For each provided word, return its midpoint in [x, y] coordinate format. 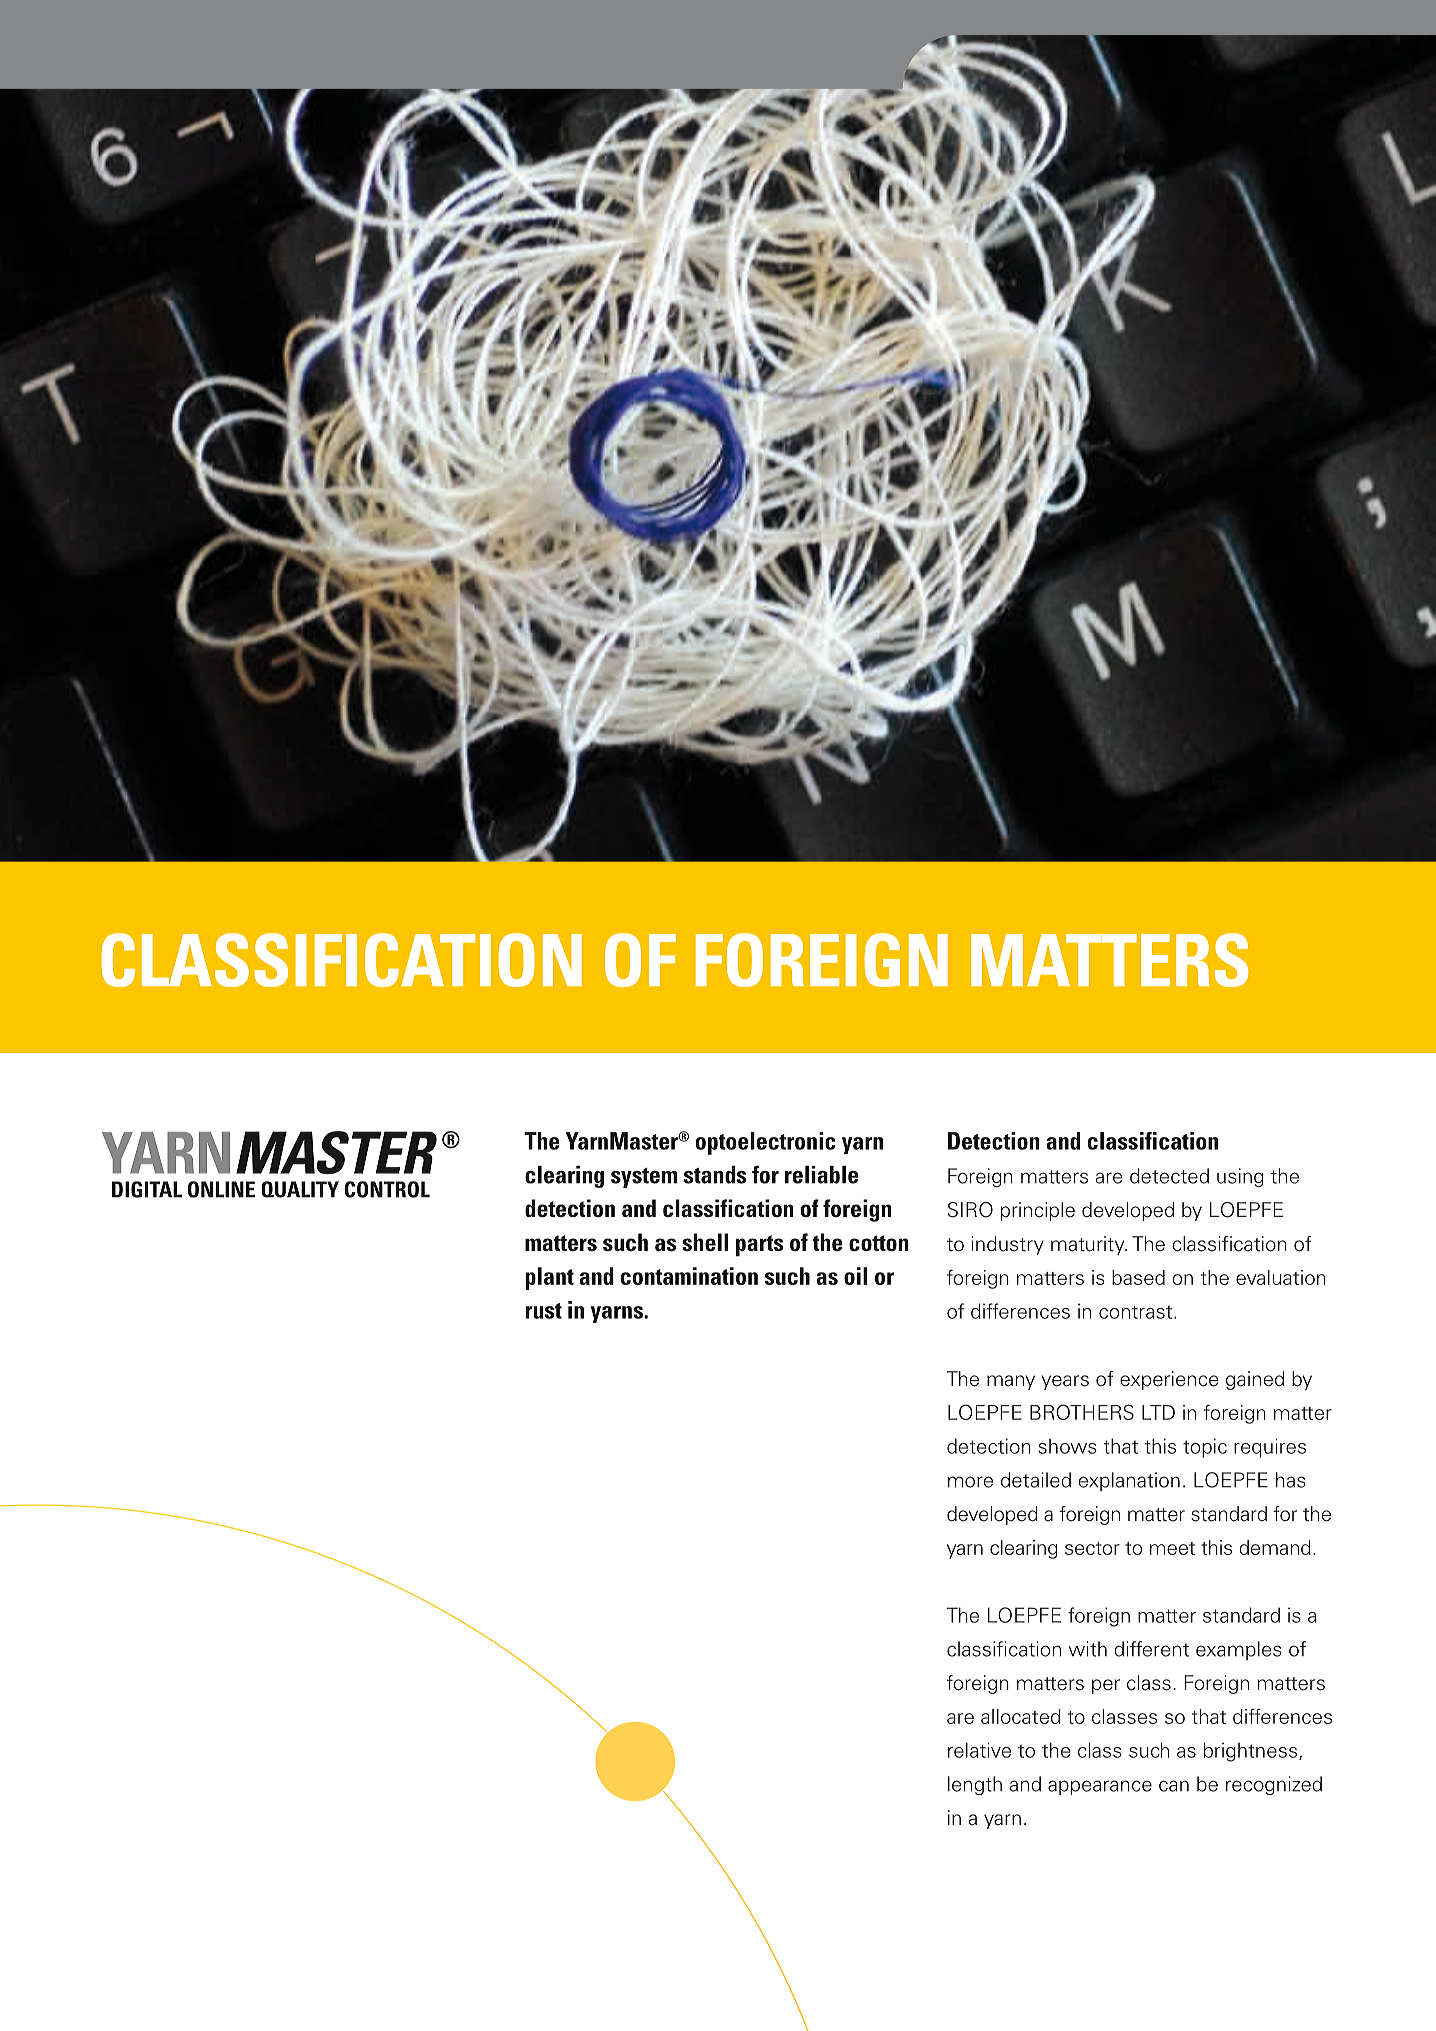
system [644, 1178]
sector [1092, 1548]
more [970, 1482]
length [975, 1785]
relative [979, 1750]
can [1174, 1786]
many [1011, 1382]
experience [1169, 1380]
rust [544, 1311]
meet [1172, 1548]
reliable [821, 1175]
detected [1169, 1176]
